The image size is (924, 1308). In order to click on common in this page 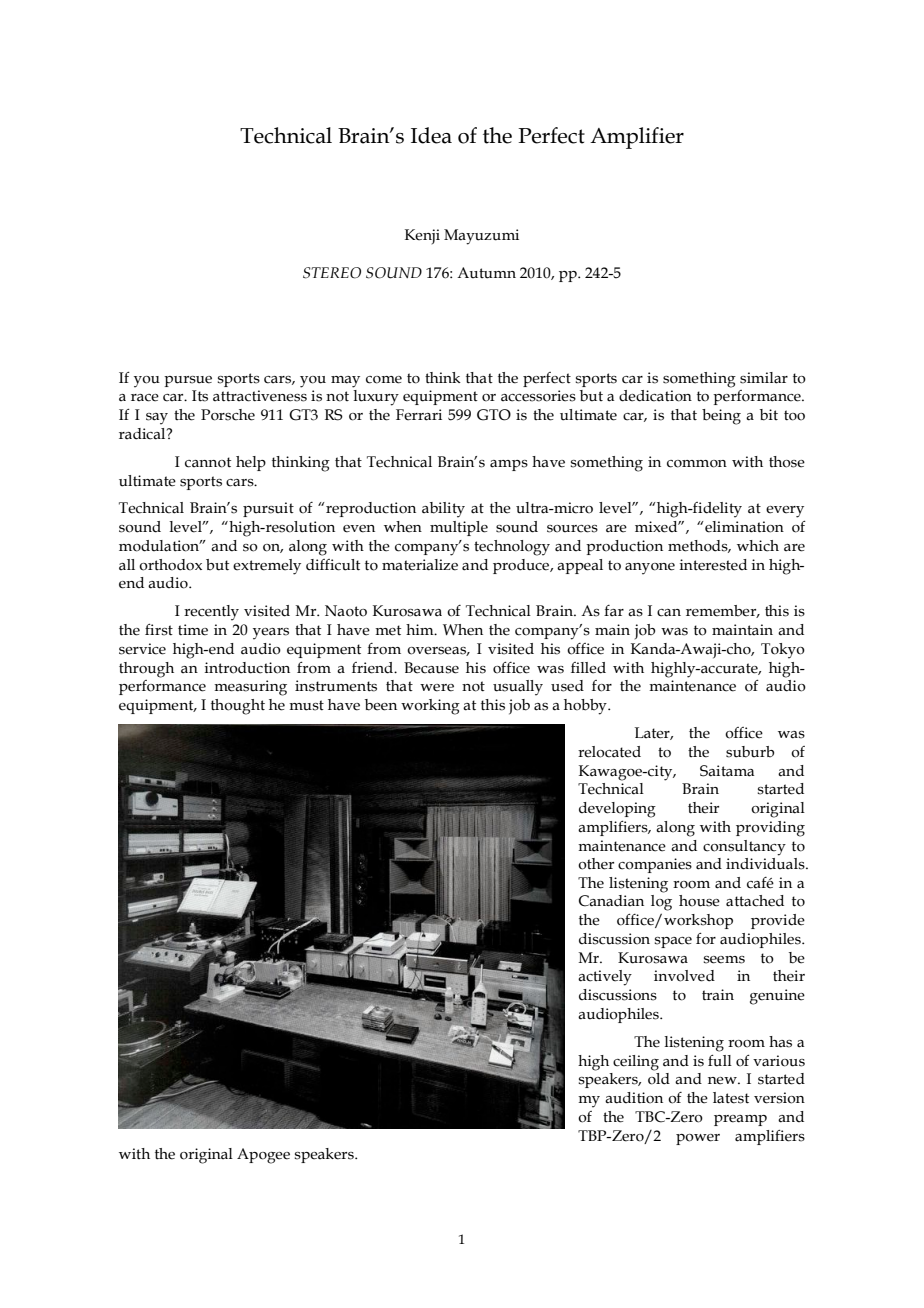, I will do `click(697, 464)`.
